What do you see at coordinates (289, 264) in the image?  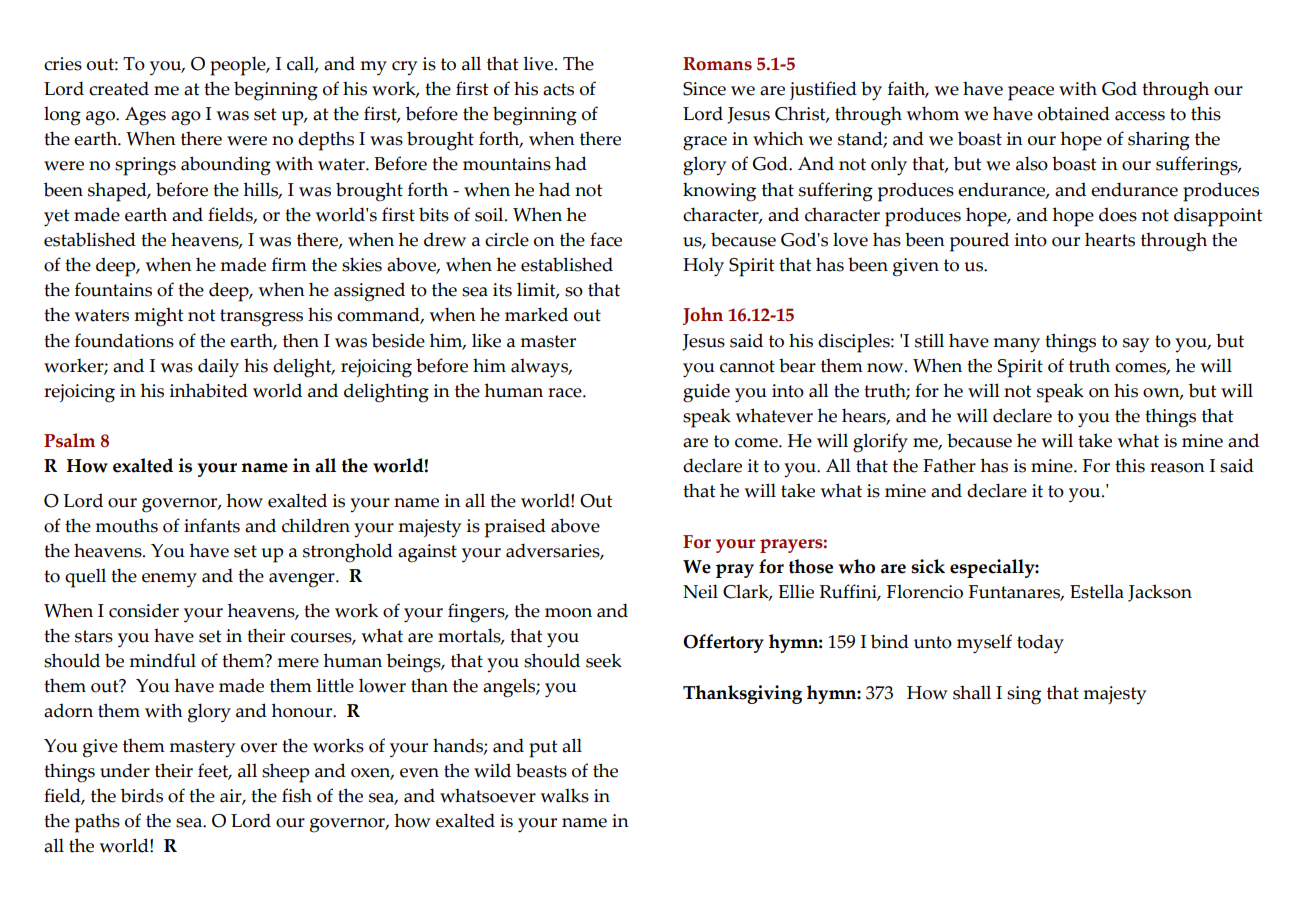 I see `firm` at bounding box center [289, 264].
